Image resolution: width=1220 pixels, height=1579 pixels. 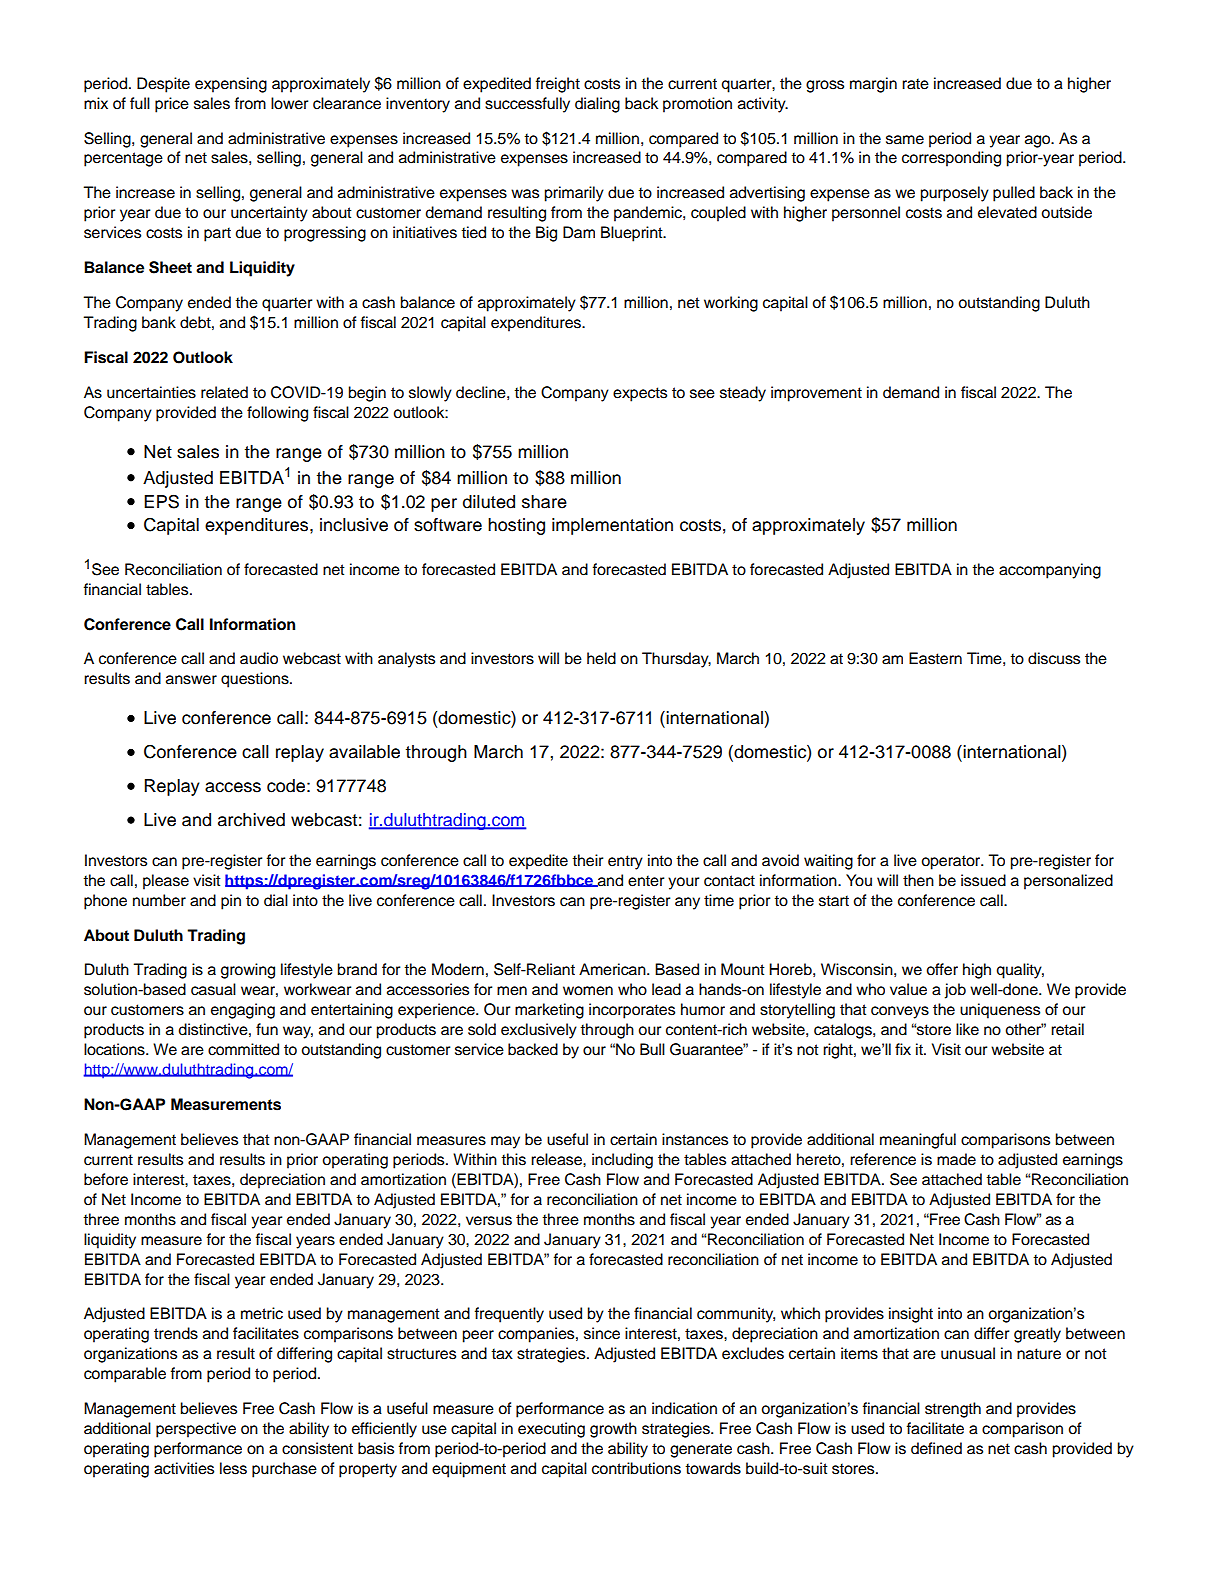 I want to click on their, so click(x=587, y=860).
